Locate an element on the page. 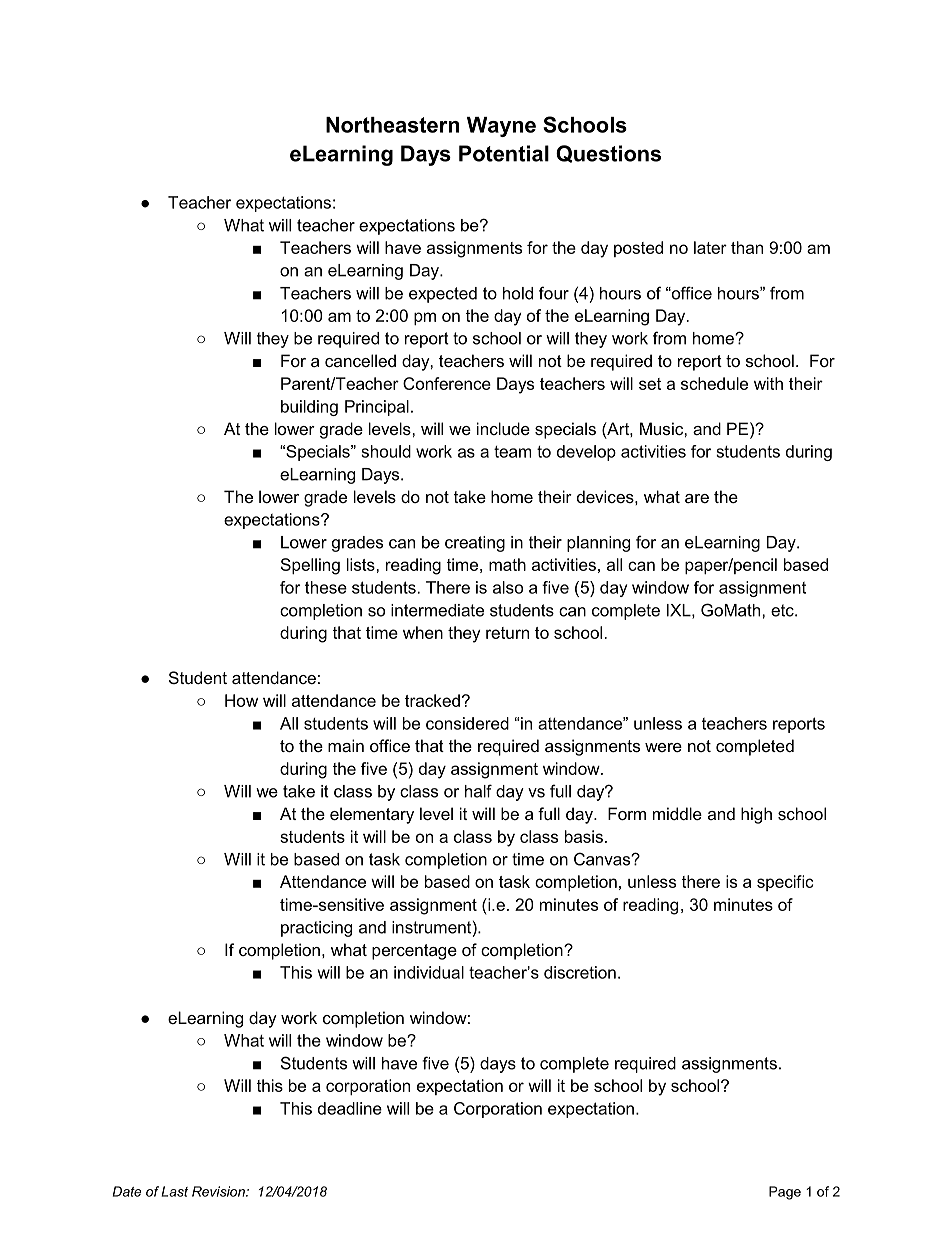  etc is located at coordinates (783, 610).
